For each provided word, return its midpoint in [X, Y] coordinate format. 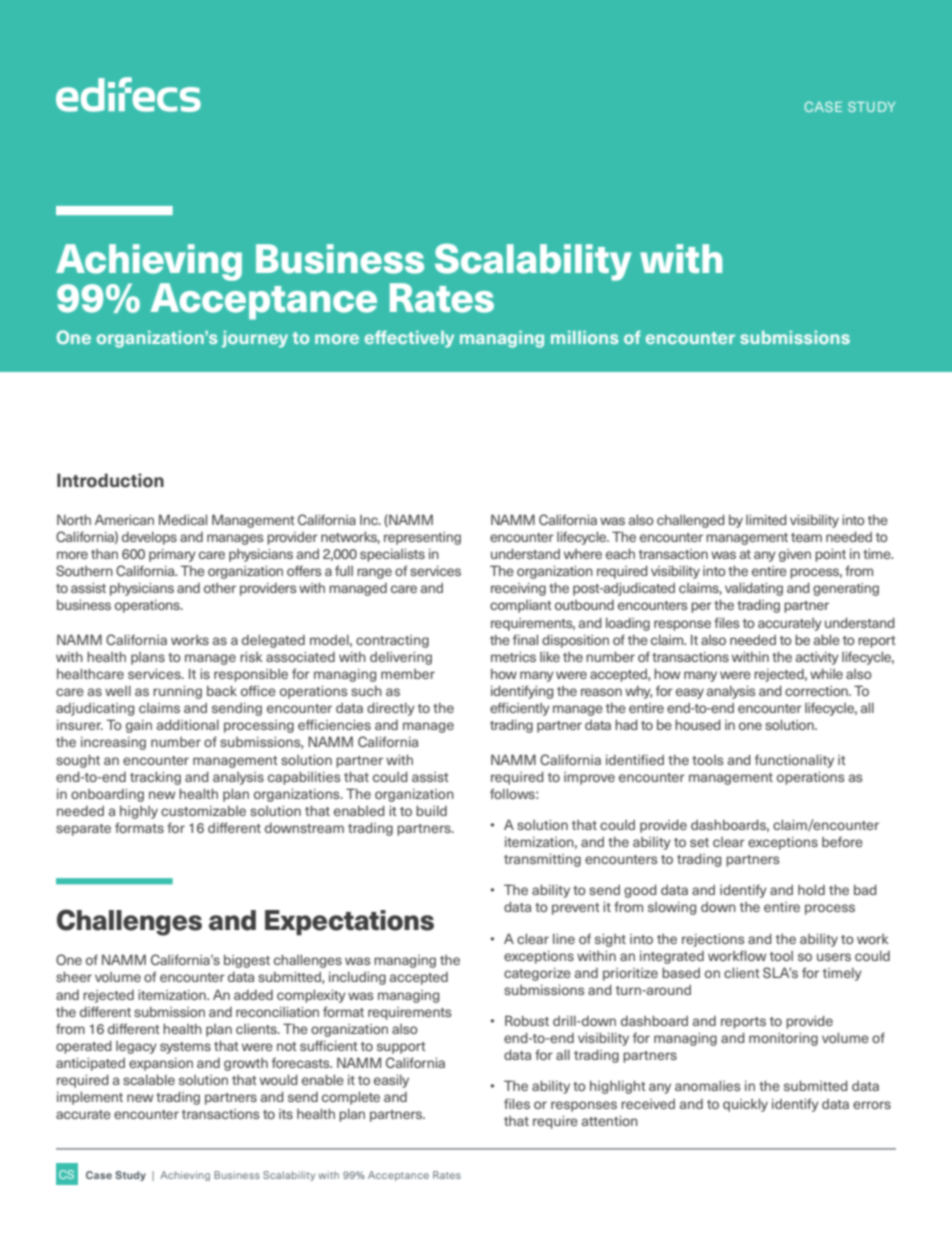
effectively [409, 339]
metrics [513, 657]
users [834, 957]
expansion [161, 1064]
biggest [247, 961]
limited [766, 520]
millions [585, 337]
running [177, 692]
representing [422, 538]
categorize [537, 974]
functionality [794, 761]
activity [817, 658]
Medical [183, 519]
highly [139, 812]
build [431, 811]
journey [255, 339]
